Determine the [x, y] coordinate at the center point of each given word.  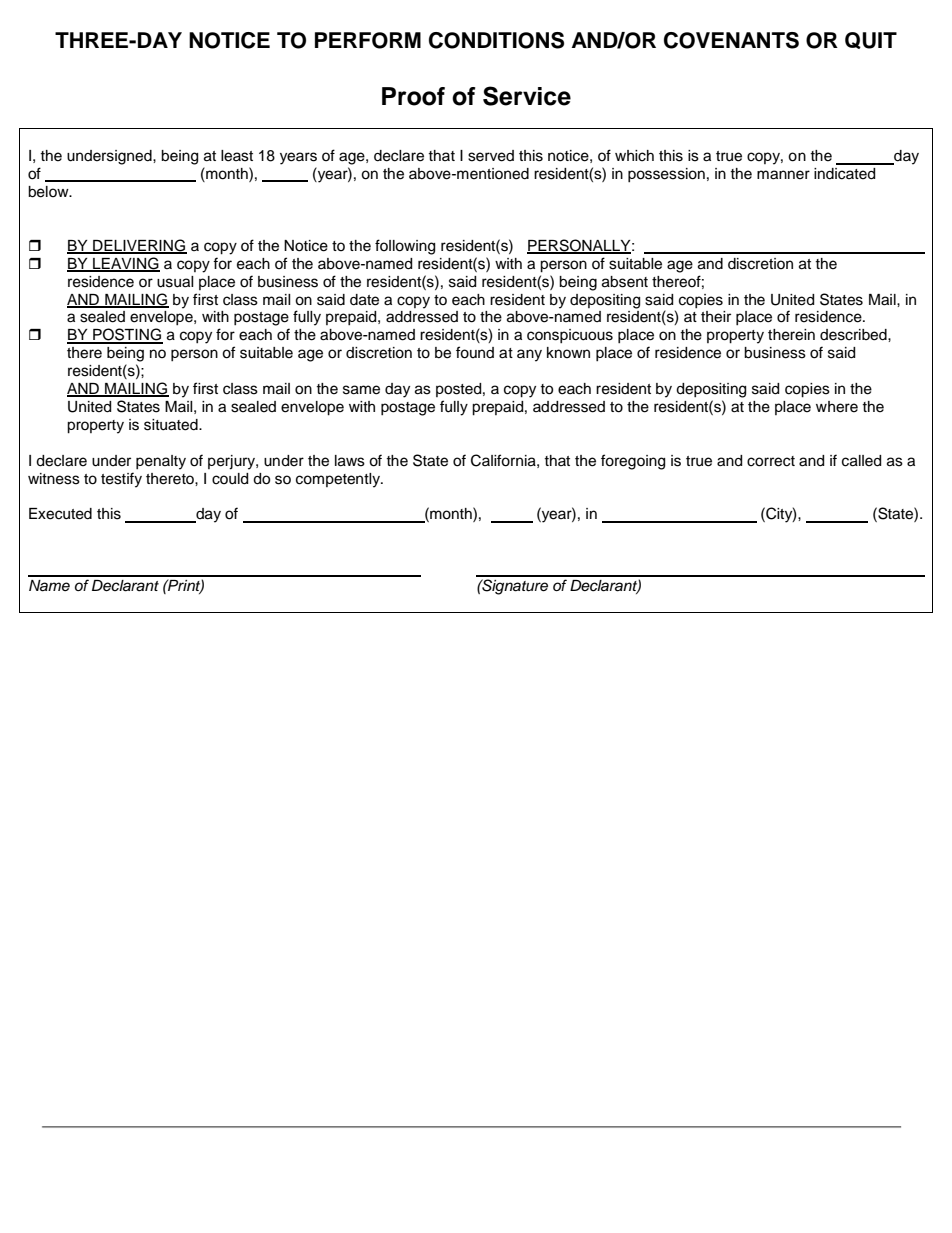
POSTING [127, 335]
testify [121, 480]
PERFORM [368, 40]
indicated [844, 174]
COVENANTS [731, 40]
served [491, 156]
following [405, 247]
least [237, 156]
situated [172, 425]
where [837, 407]
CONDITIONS [496, 40]
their [716, 317]
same [361, 390]
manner [783, 175]
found [475, 352]
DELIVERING [139, 246]
